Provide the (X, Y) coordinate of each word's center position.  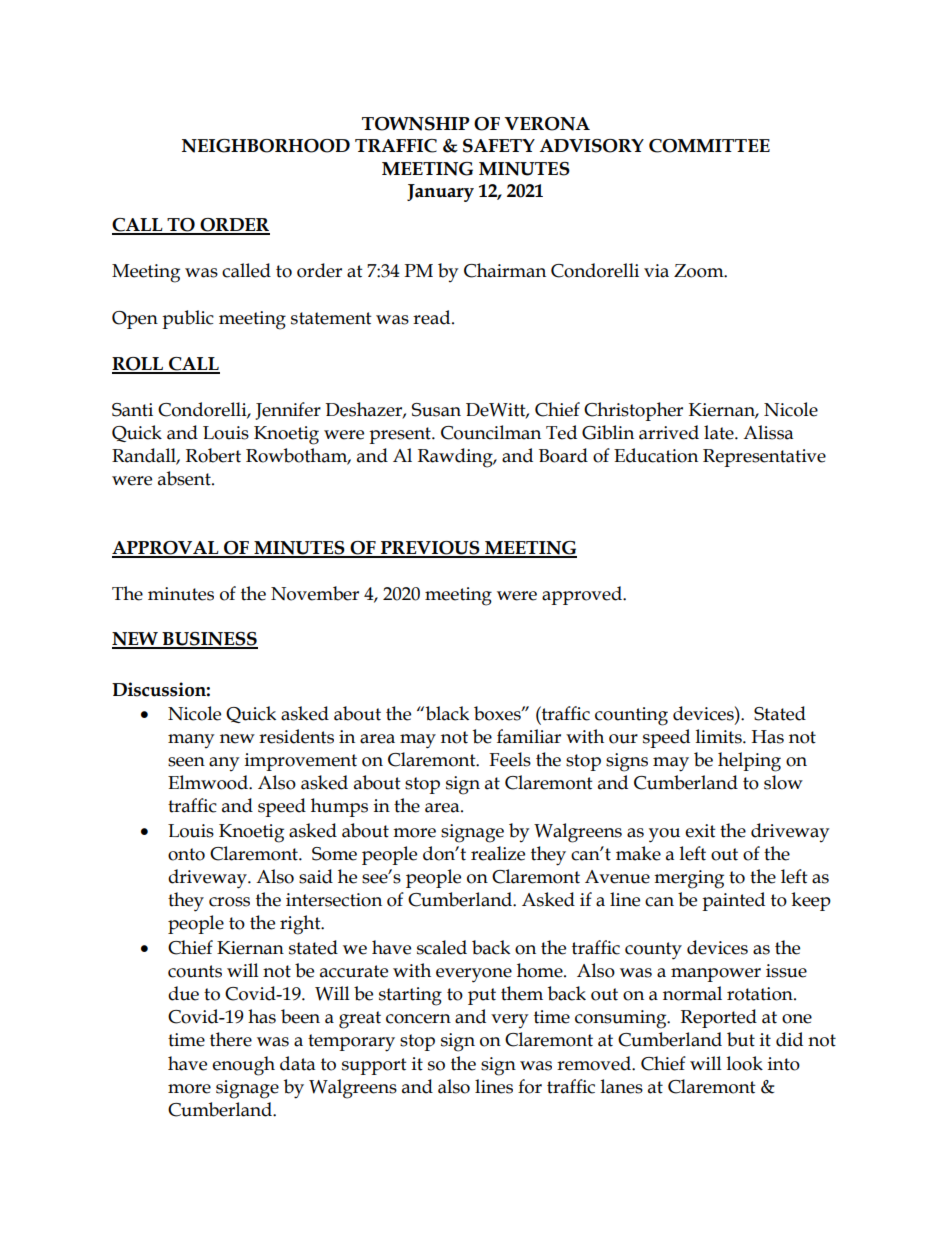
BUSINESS (209, 640)
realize (498, 853)
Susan (436, 410)
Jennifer (288, 411)
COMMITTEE (709, 146)
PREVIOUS (430, 549)
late (720, 432)
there (231, 1039)
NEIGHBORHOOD (266, 146)
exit (700, 831)
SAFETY (499, 146)
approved (583, 595)
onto (186, 854)
